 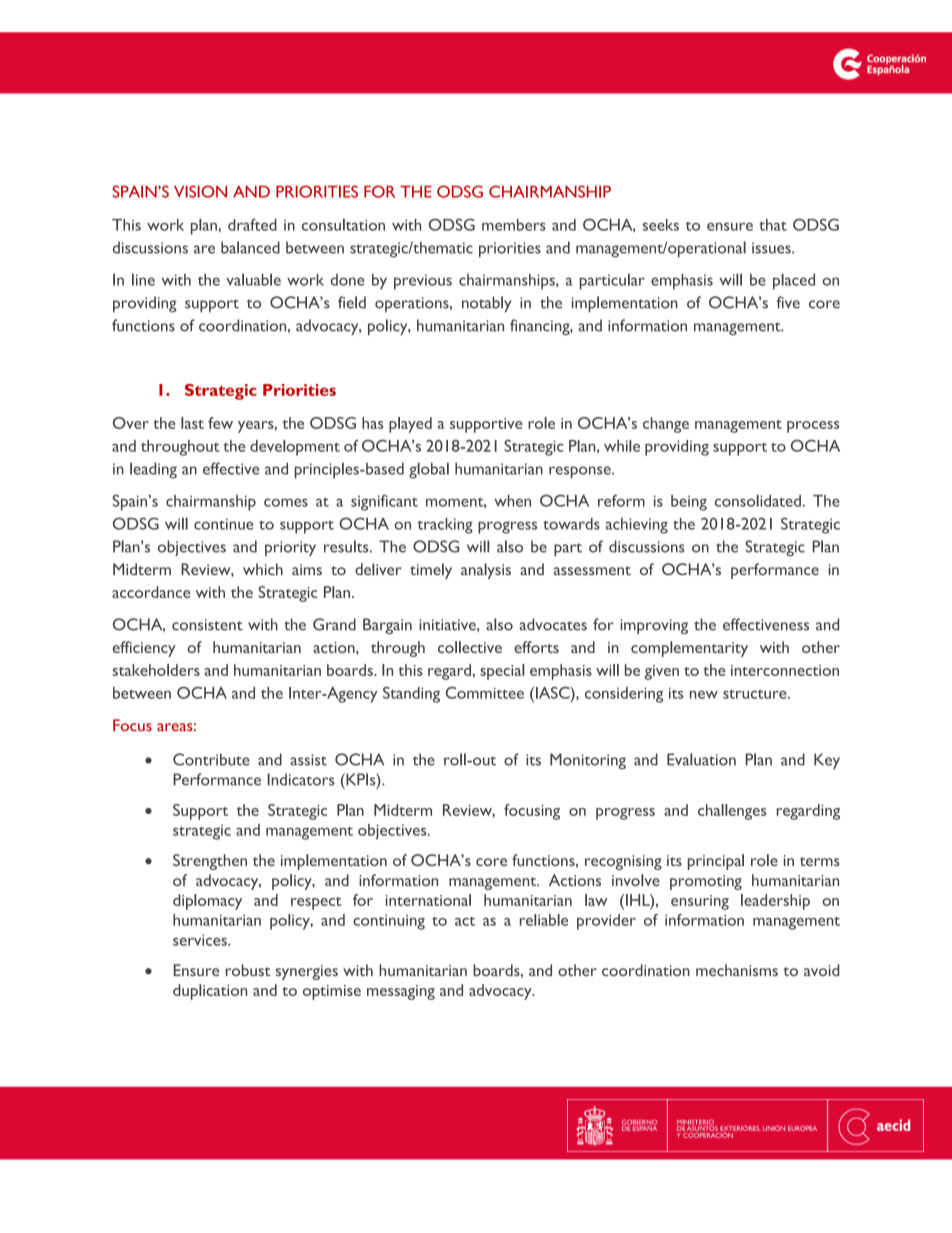 I want to click on members, so click(x=514, y=225).
